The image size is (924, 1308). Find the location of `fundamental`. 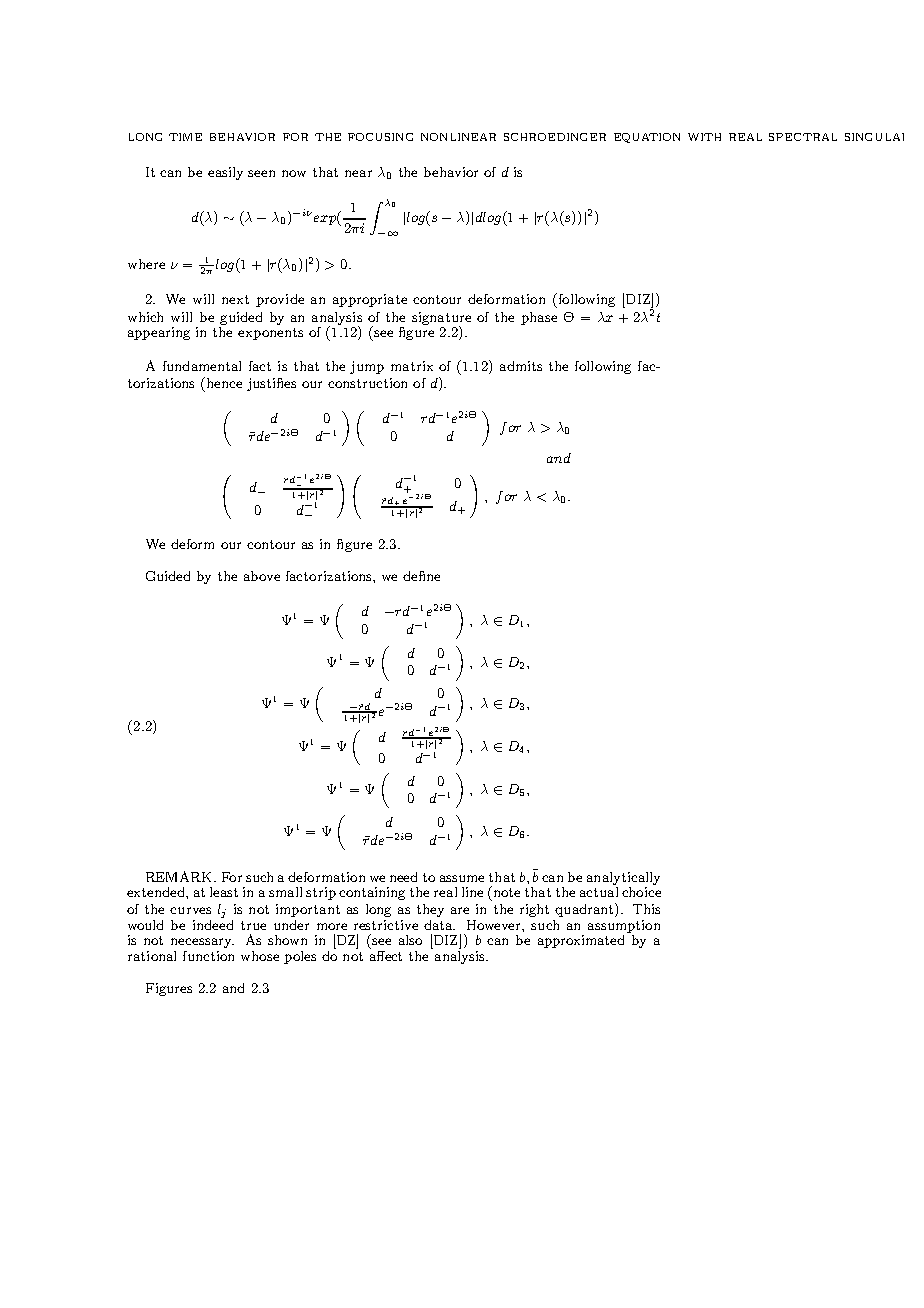

fundamental is located at coordinates (202, 366).
